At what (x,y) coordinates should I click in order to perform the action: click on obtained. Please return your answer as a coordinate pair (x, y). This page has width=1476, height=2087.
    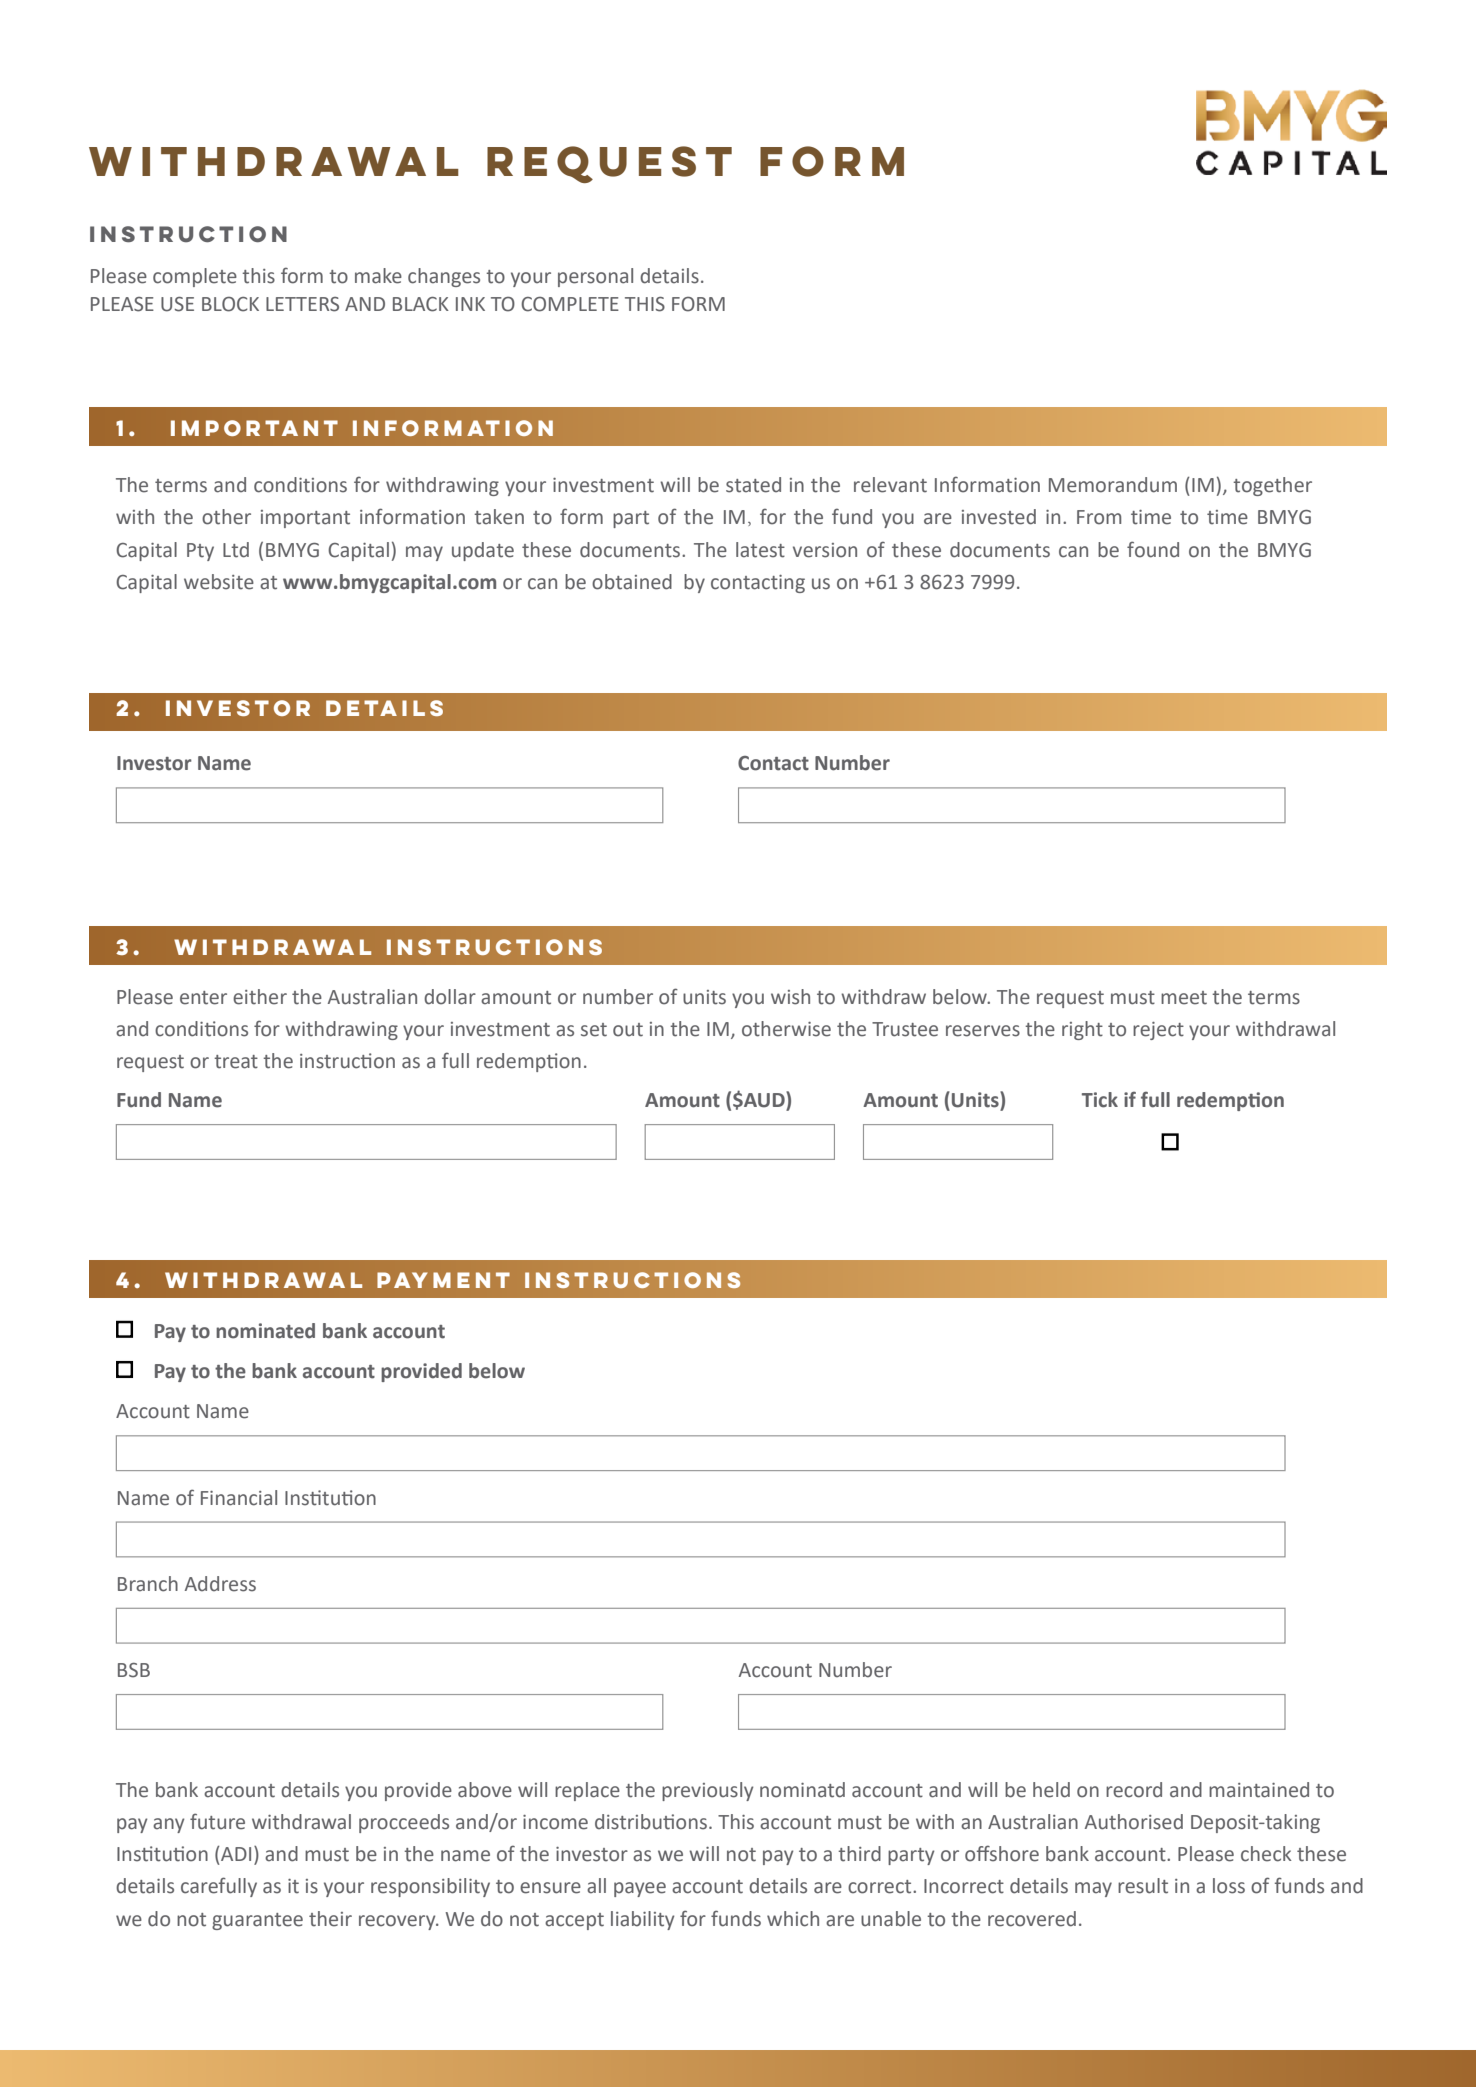
    Looking at the image, I should click on (632, 582).
